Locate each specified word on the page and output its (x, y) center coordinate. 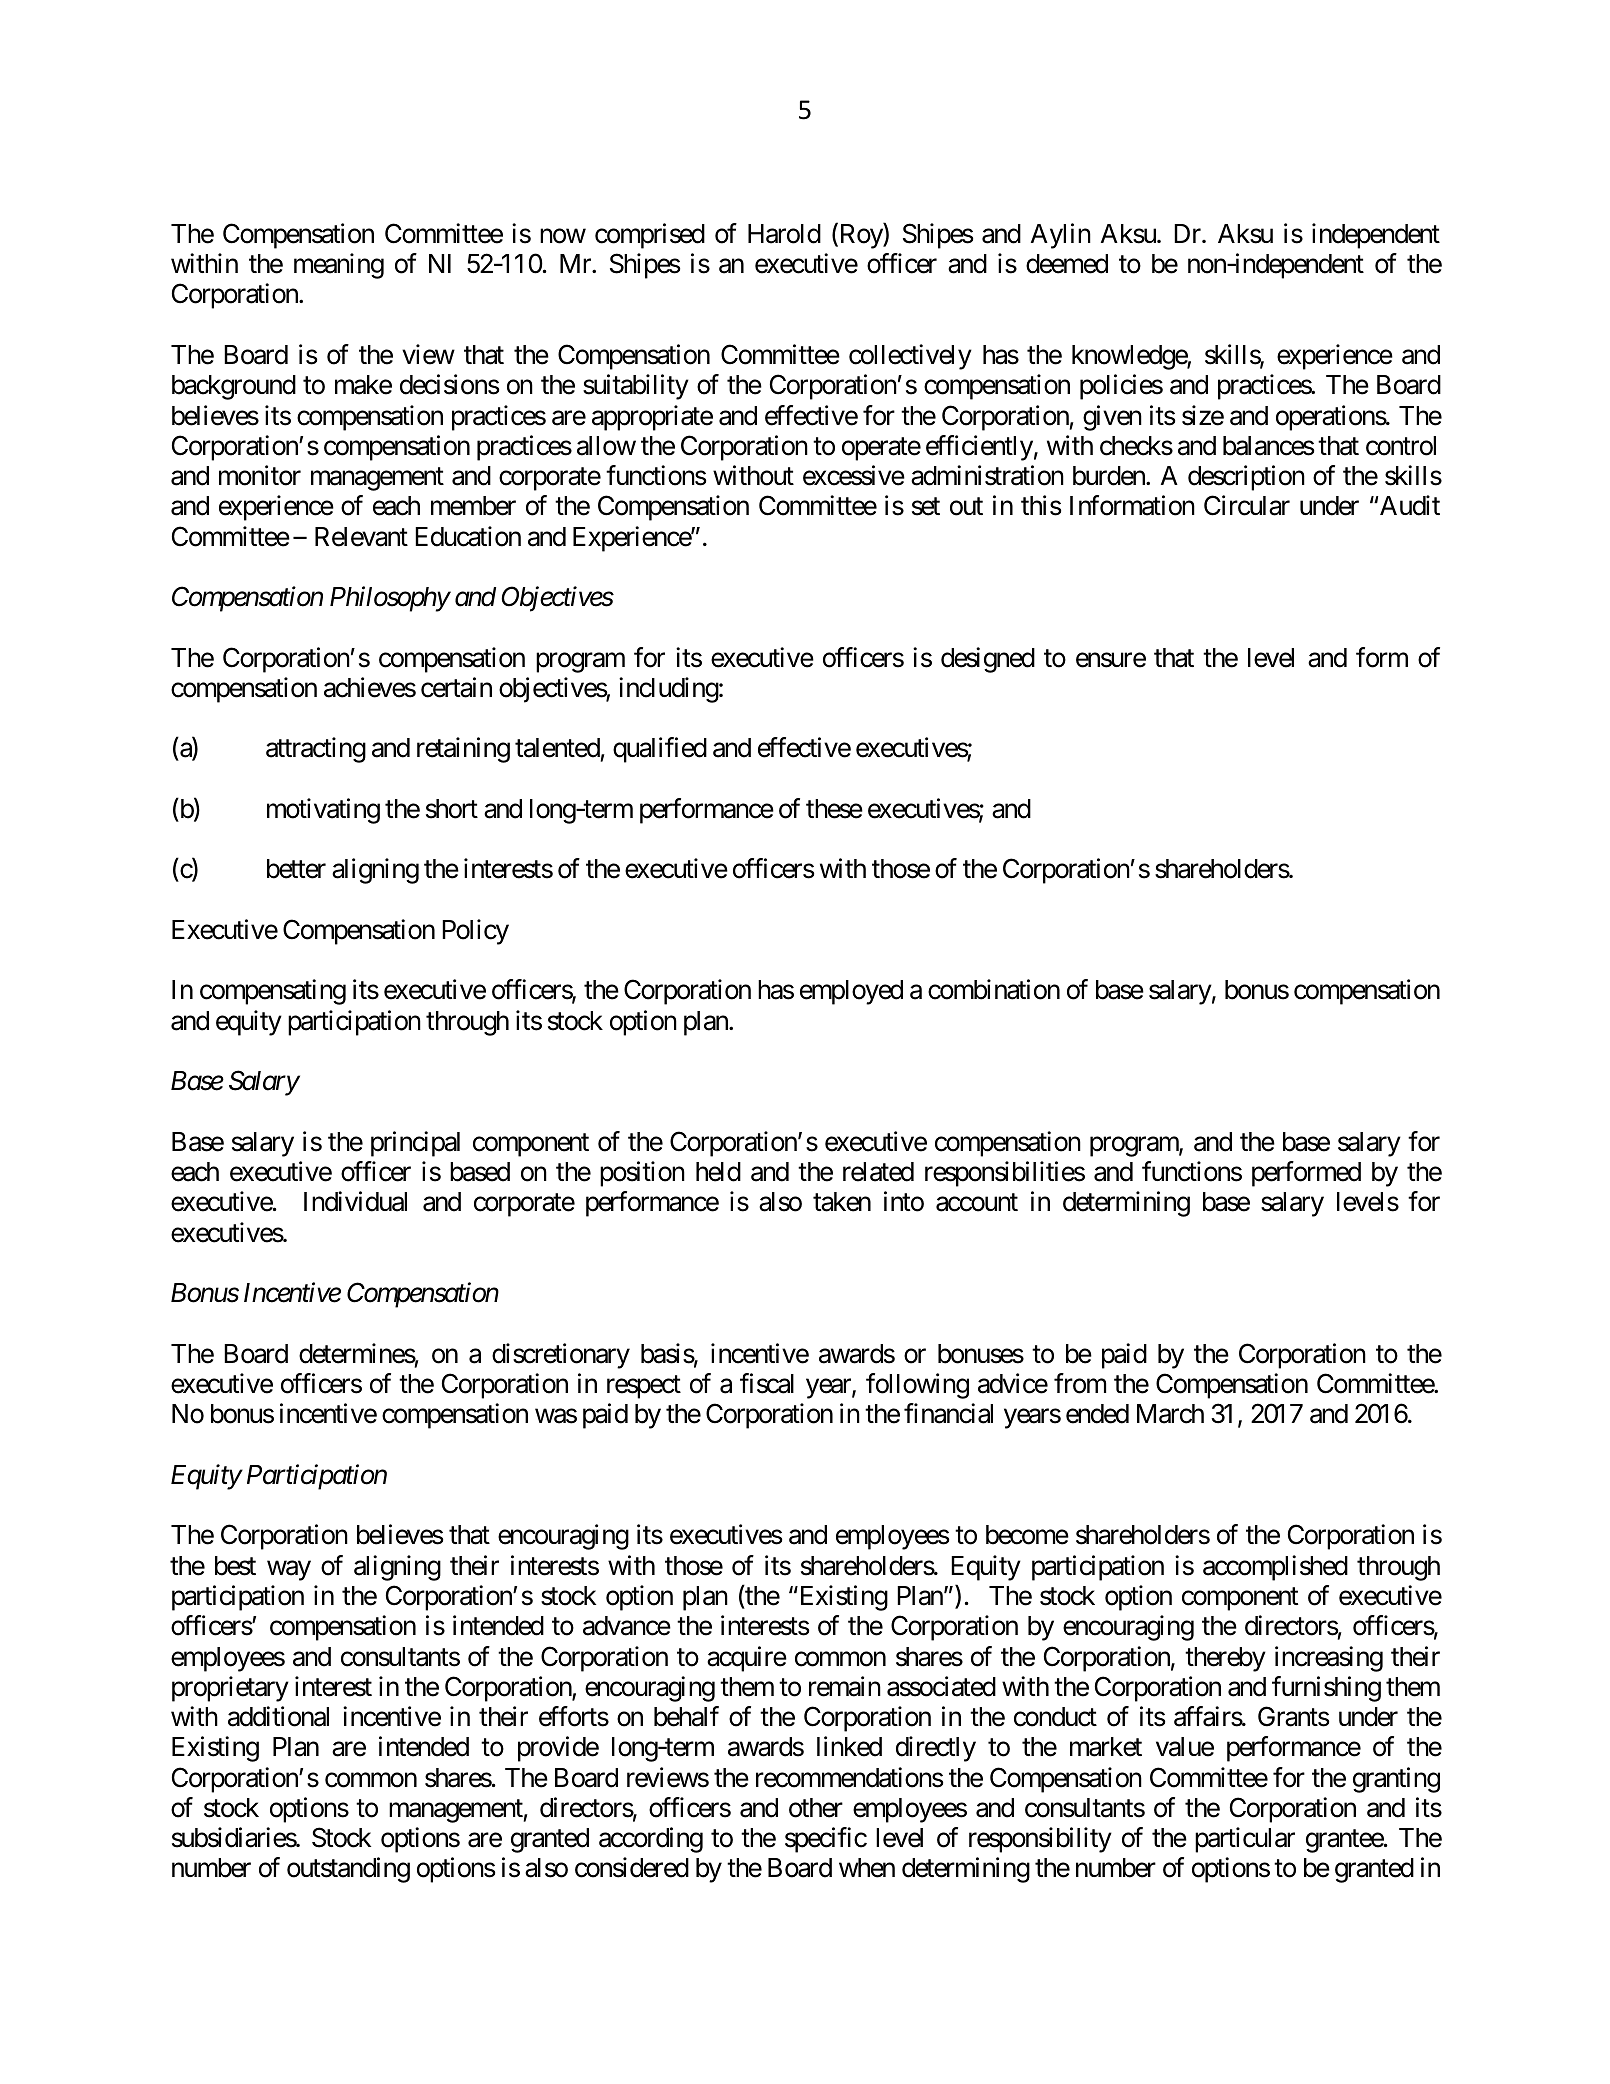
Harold (784, 234)
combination (994, 990)
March (1170, 1414)
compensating (273, 992)
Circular (1247, 505)
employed (851, 992)
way (289, 1571)
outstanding (348, 1870)
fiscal (767, 1383)
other (816, 1808)
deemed (1067, 264)
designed (988, 660)
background (234, 387)
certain (456, 687)
